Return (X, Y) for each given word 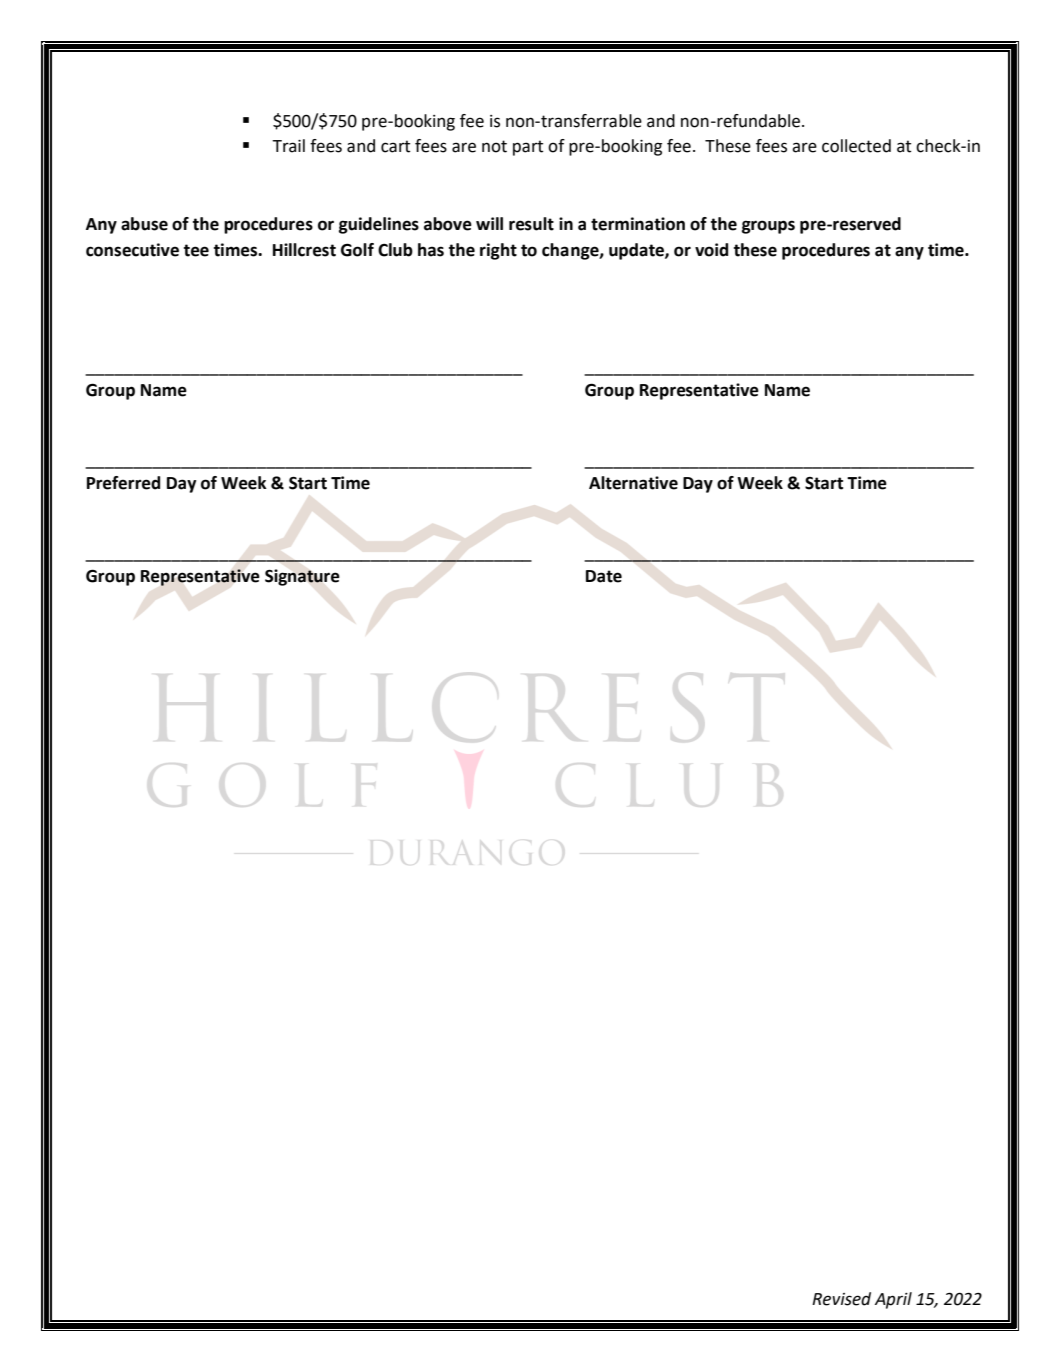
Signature (302, 577)
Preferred (123, 483)
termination (638, 224)
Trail (288, 146)
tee (196, 250)
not (494, 146)
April (893, 1300)
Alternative (633, 483)
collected (856, 146)
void (711, 250)
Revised (841, 1299)
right (498, 251)
